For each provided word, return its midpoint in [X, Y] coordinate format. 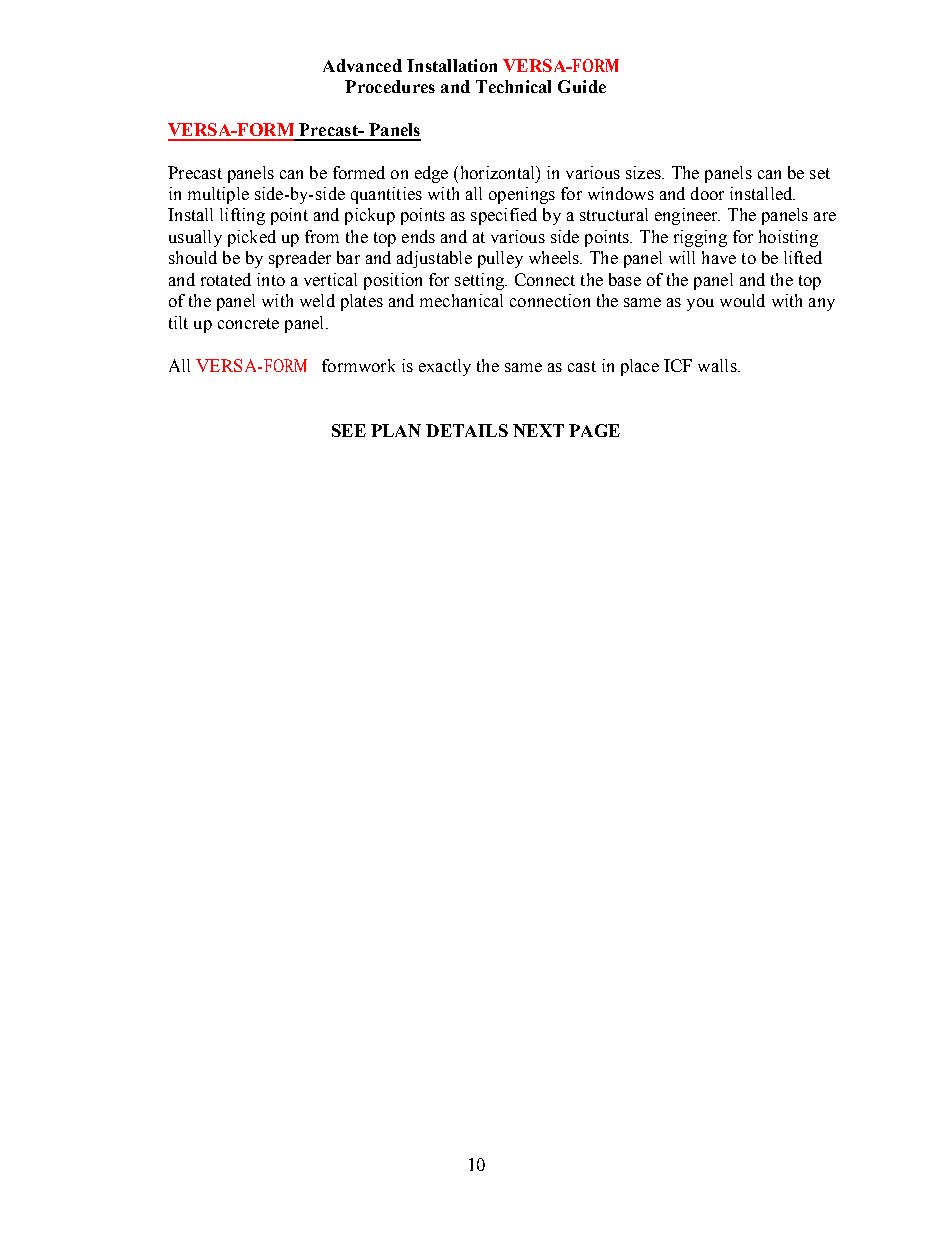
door [707, 193]
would [742, 300]
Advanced [362, 65]
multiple [218, 195]
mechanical [461, 300]
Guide [582, 86]
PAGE [594, 430]
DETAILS [467, 430]
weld [317, 300]
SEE [349, 430]
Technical [513, 86]
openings [522, 195]
